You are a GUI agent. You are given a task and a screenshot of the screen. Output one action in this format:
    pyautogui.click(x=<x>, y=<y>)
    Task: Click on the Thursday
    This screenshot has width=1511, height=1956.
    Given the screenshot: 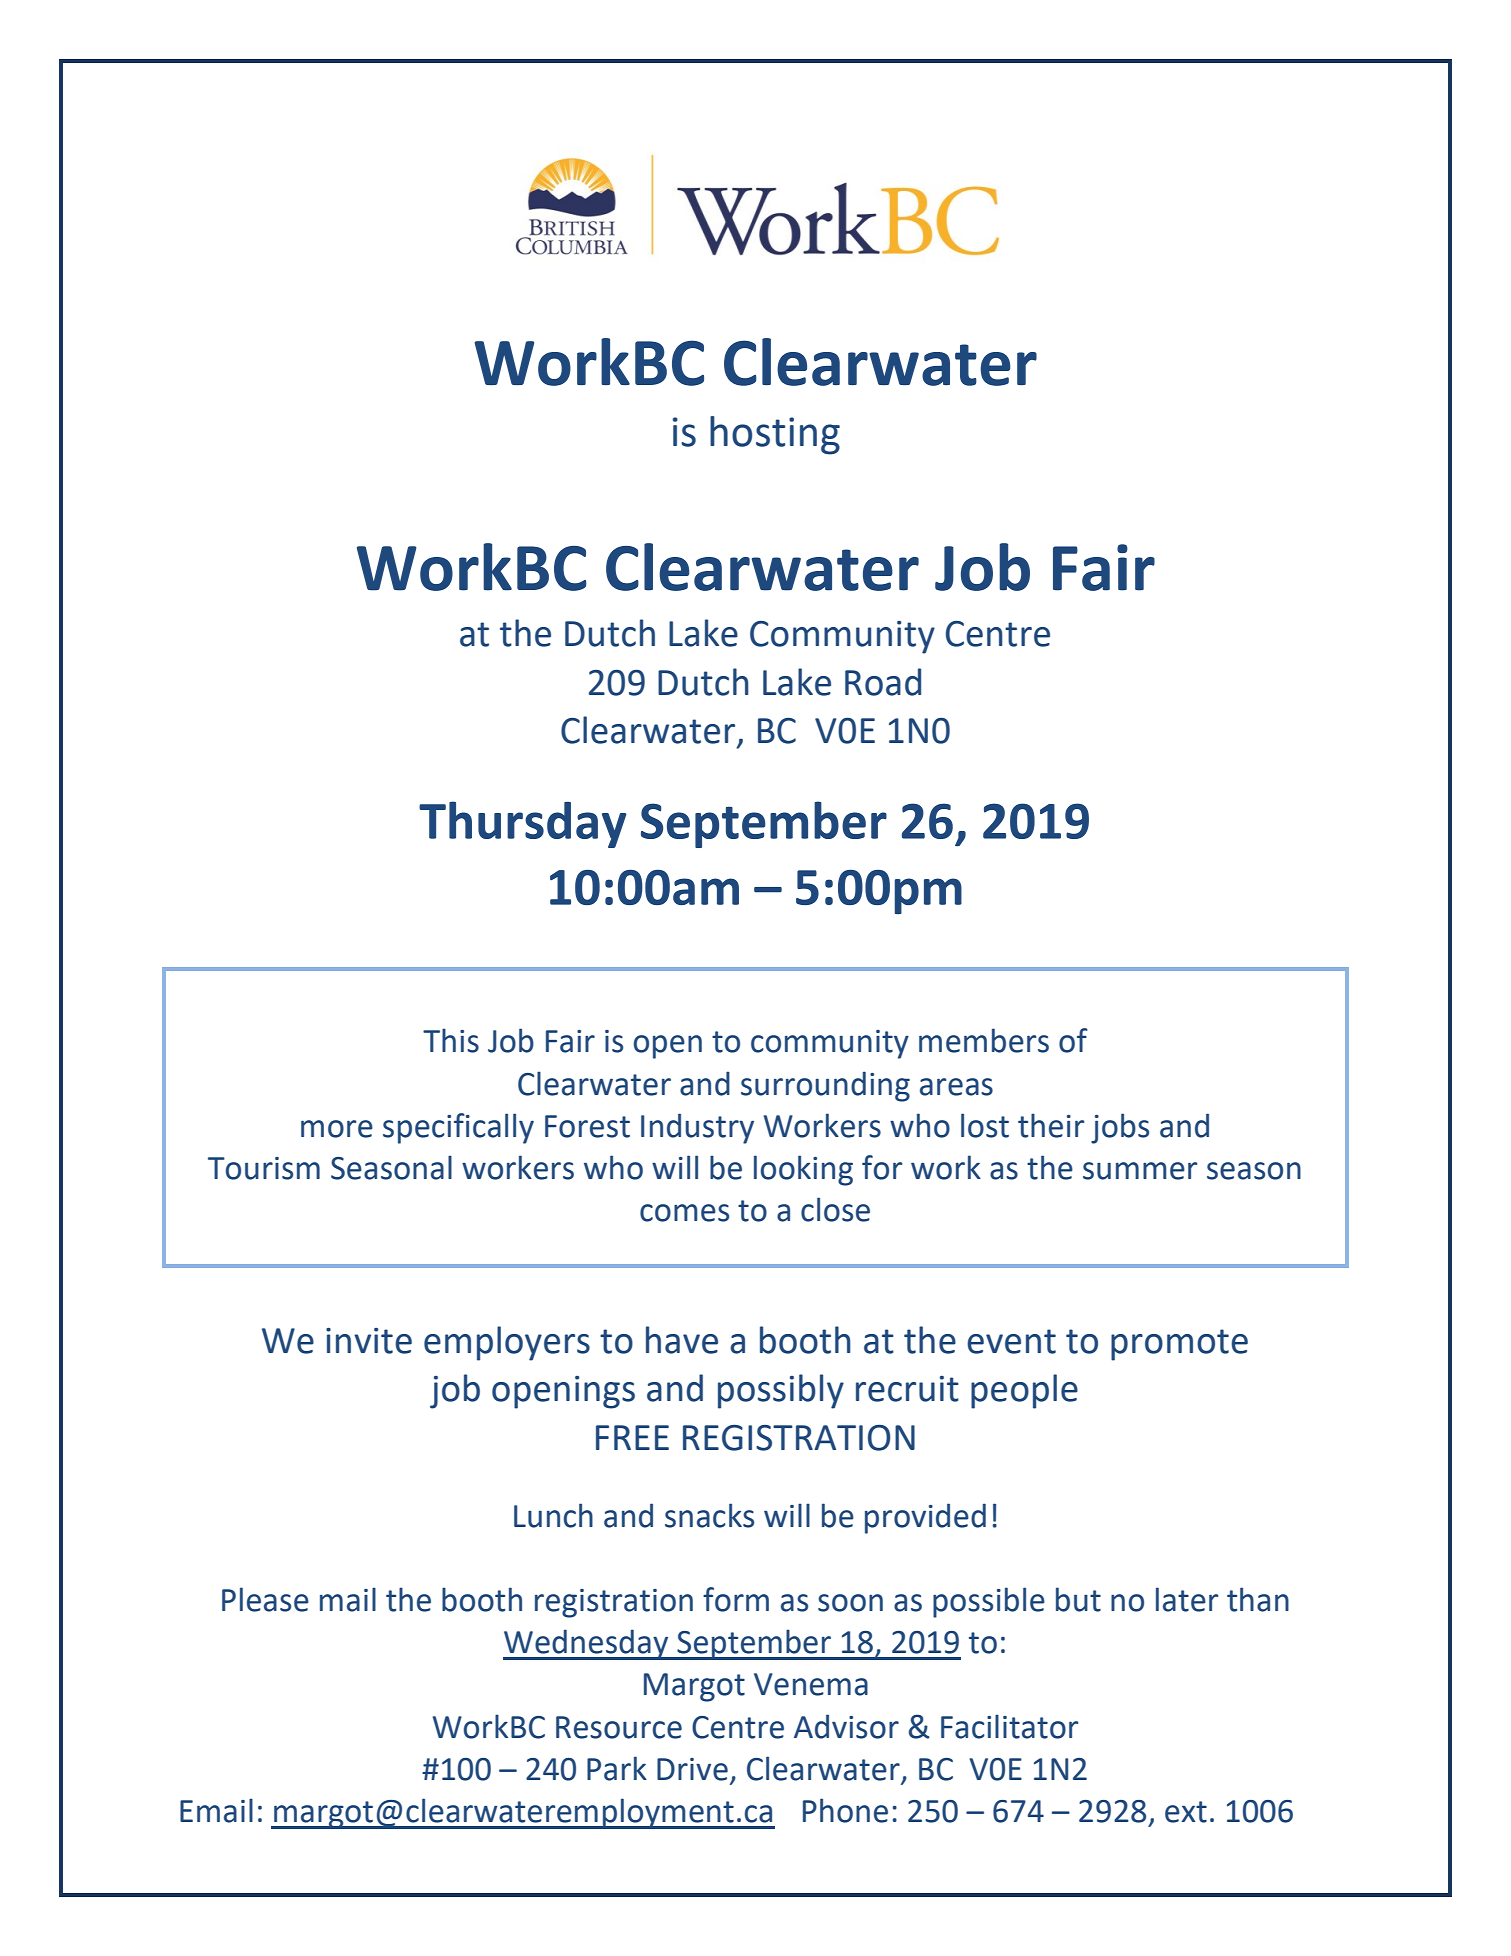 What is the action you would take?
    pyautogui.click(x=523, y=824)
